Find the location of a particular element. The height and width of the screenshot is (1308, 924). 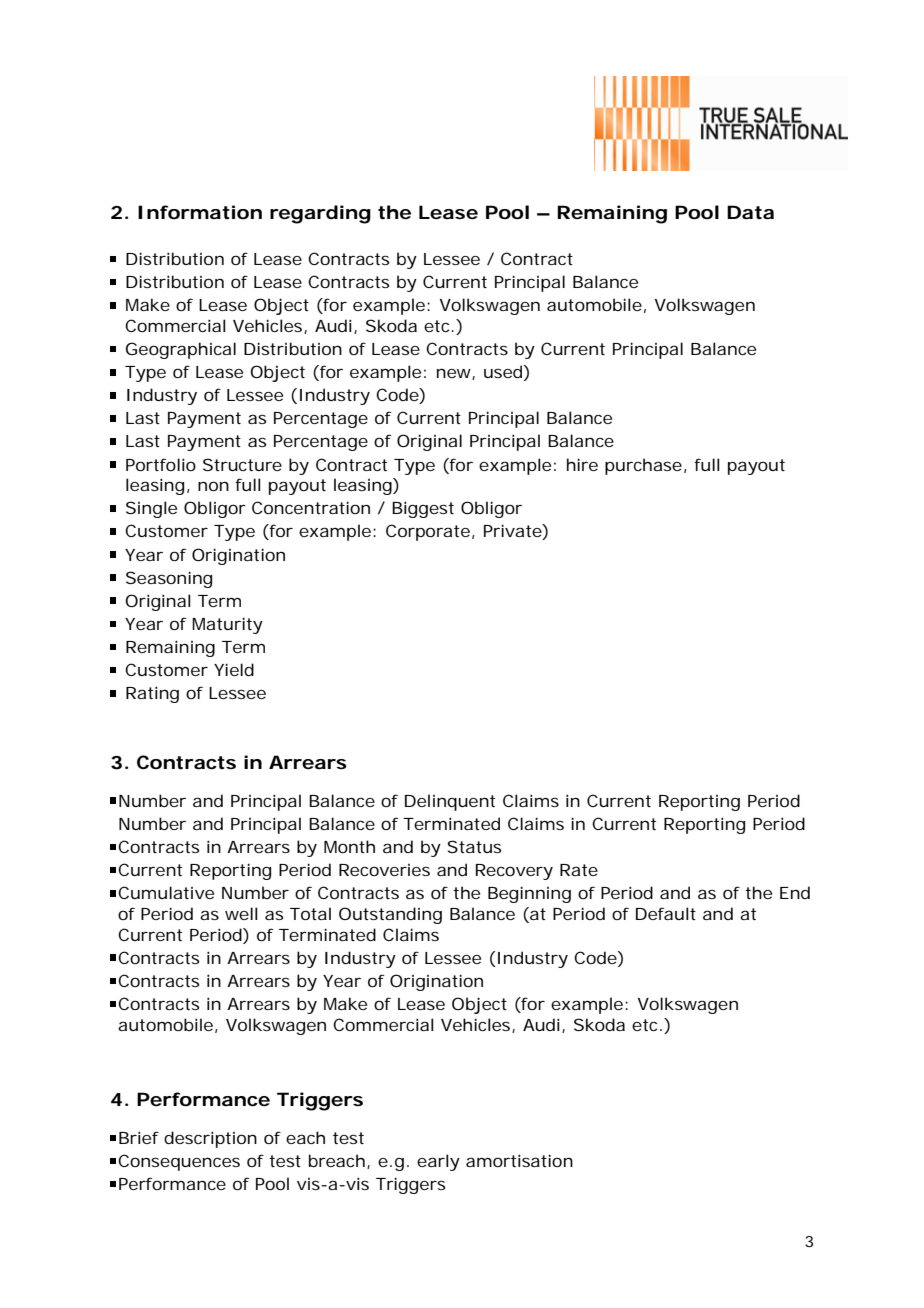

purchase is located at coordinates (643, 466).
